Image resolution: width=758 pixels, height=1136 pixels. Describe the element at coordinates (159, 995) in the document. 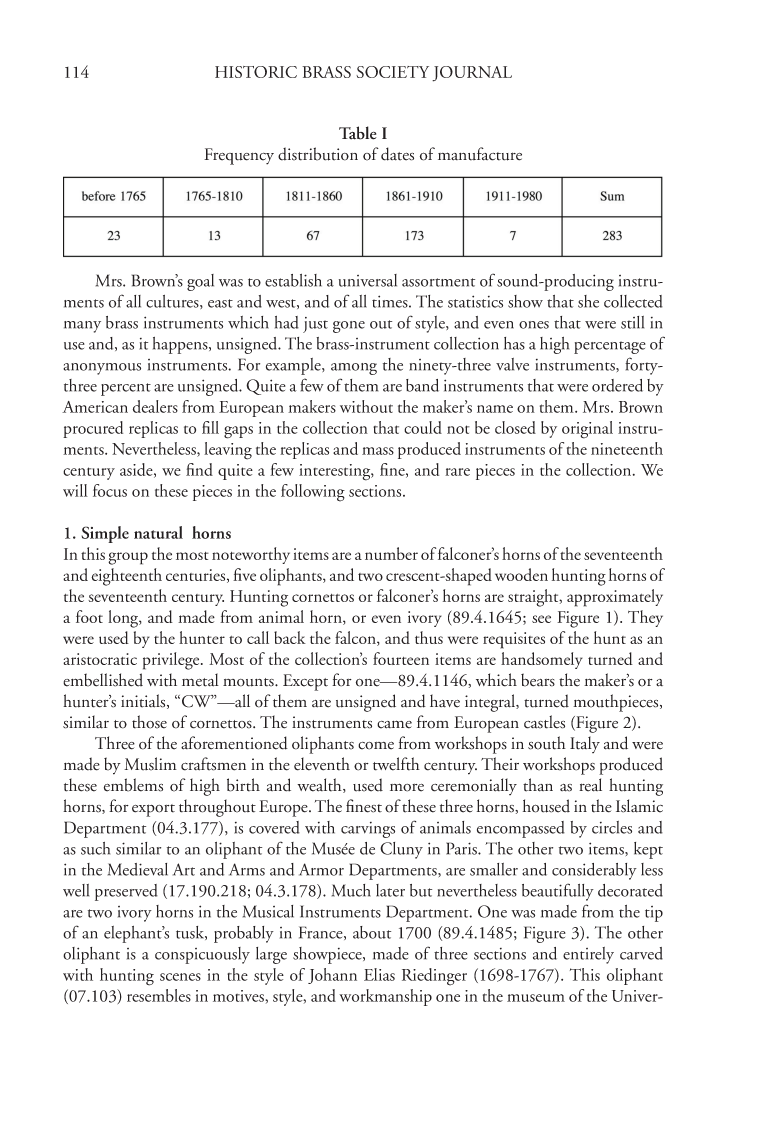

I see `resembles` at that location.
